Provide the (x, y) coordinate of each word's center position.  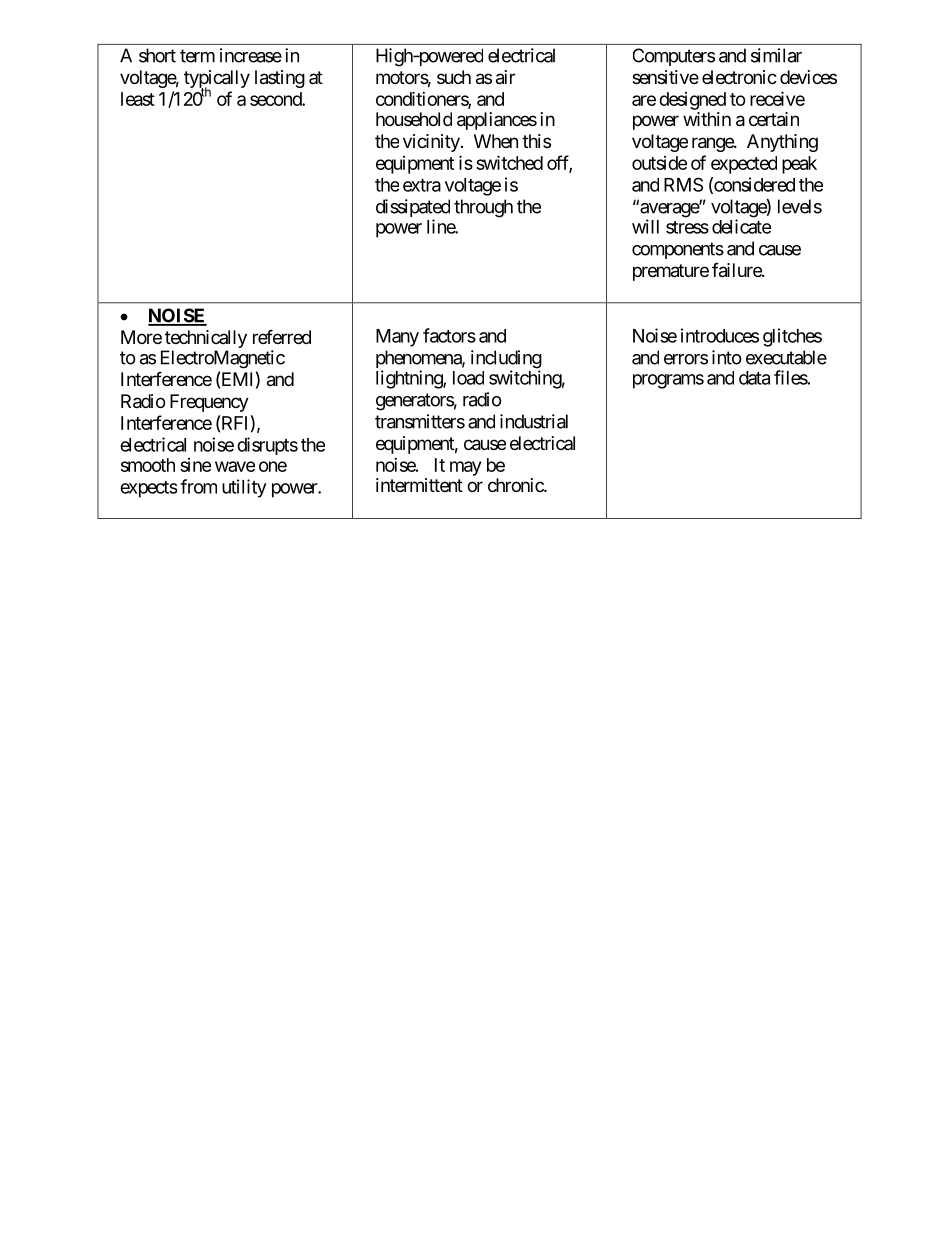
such (454, 77)
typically (217, 80)
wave (235, 466)
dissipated (413, 209)
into (727, 357)
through (483, 208)
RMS (683, 184)
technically (205, 340)
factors (449, 335)
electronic (739, 77)
